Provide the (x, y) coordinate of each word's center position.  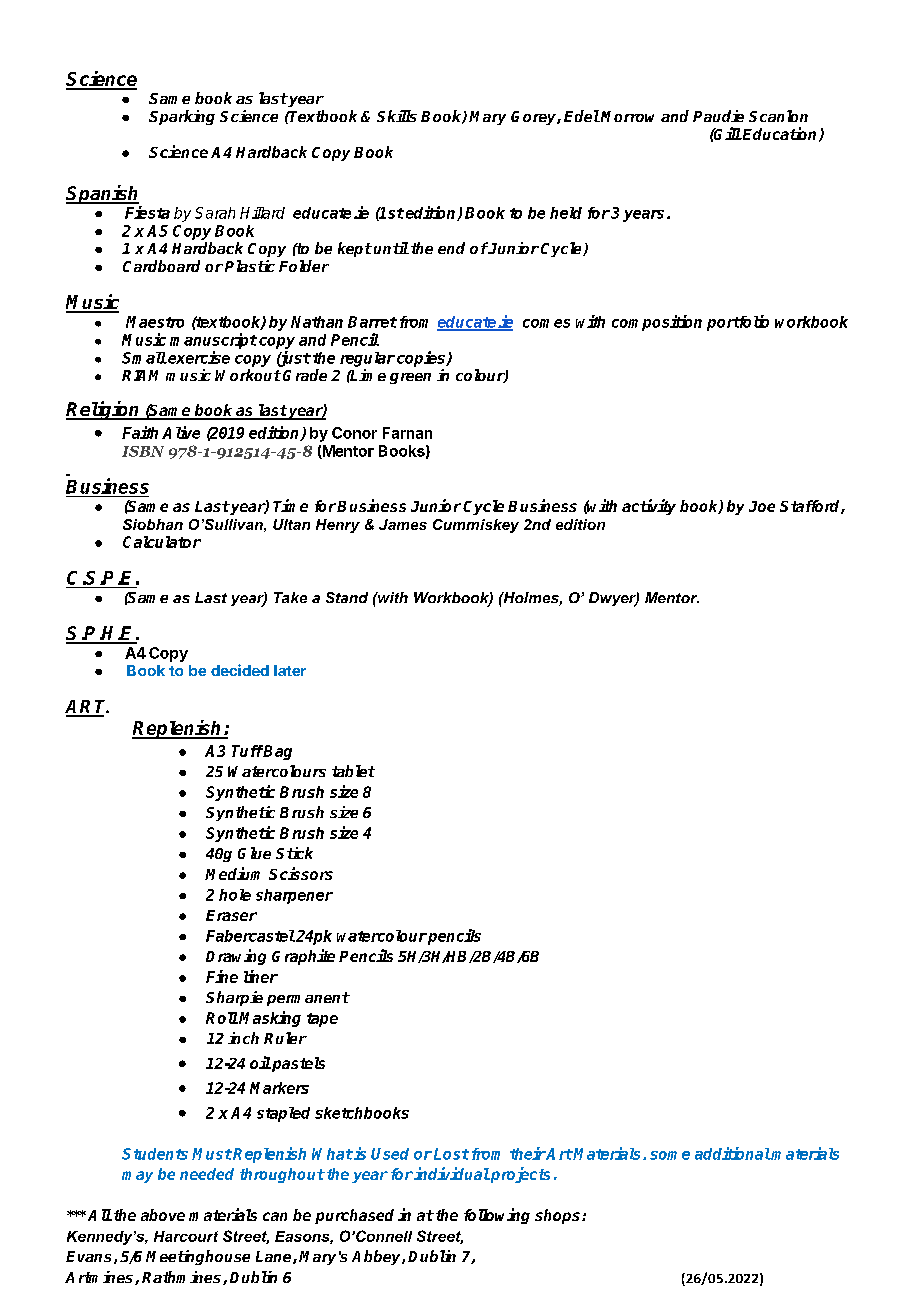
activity (649, 507)
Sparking (182, 117)
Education (780, 134)
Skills (397, 116)
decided (240, 670)
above (163, 1215)
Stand (347, 597)
